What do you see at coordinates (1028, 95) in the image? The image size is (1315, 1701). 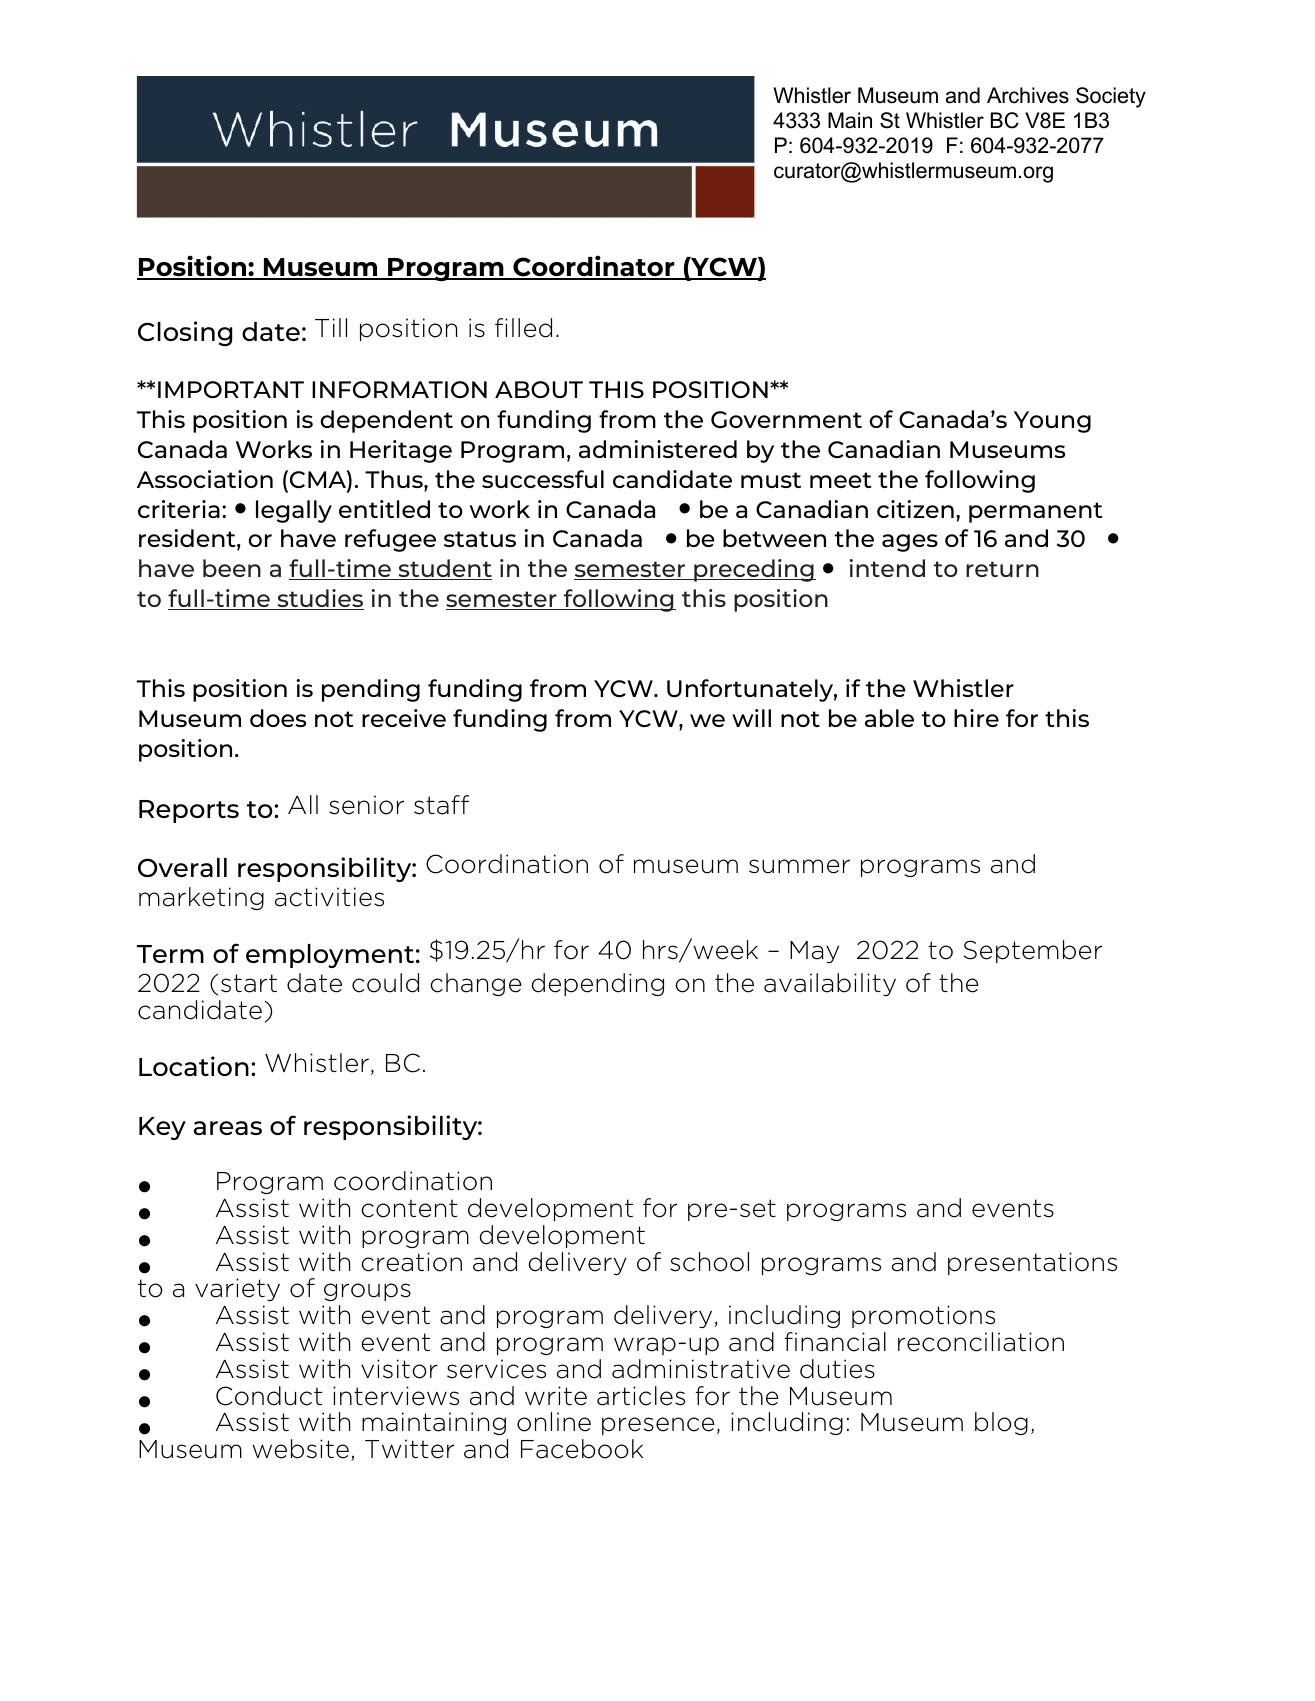 I see `Archives` at bounding box center [1028, 95].
